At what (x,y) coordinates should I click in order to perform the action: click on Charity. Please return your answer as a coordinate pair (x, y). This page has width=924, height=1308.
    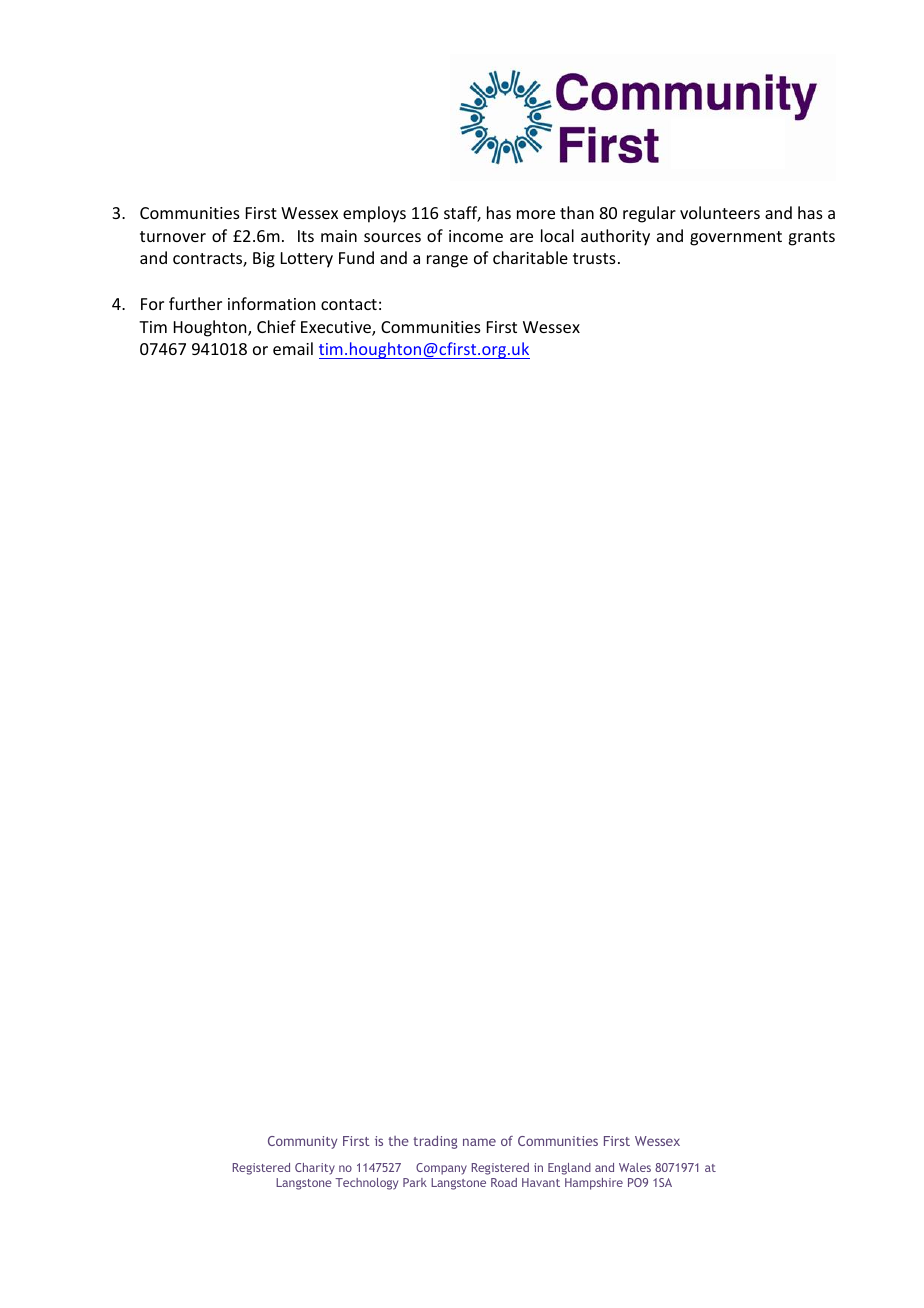
    Looking at the image, I should click on (315, 1169).
